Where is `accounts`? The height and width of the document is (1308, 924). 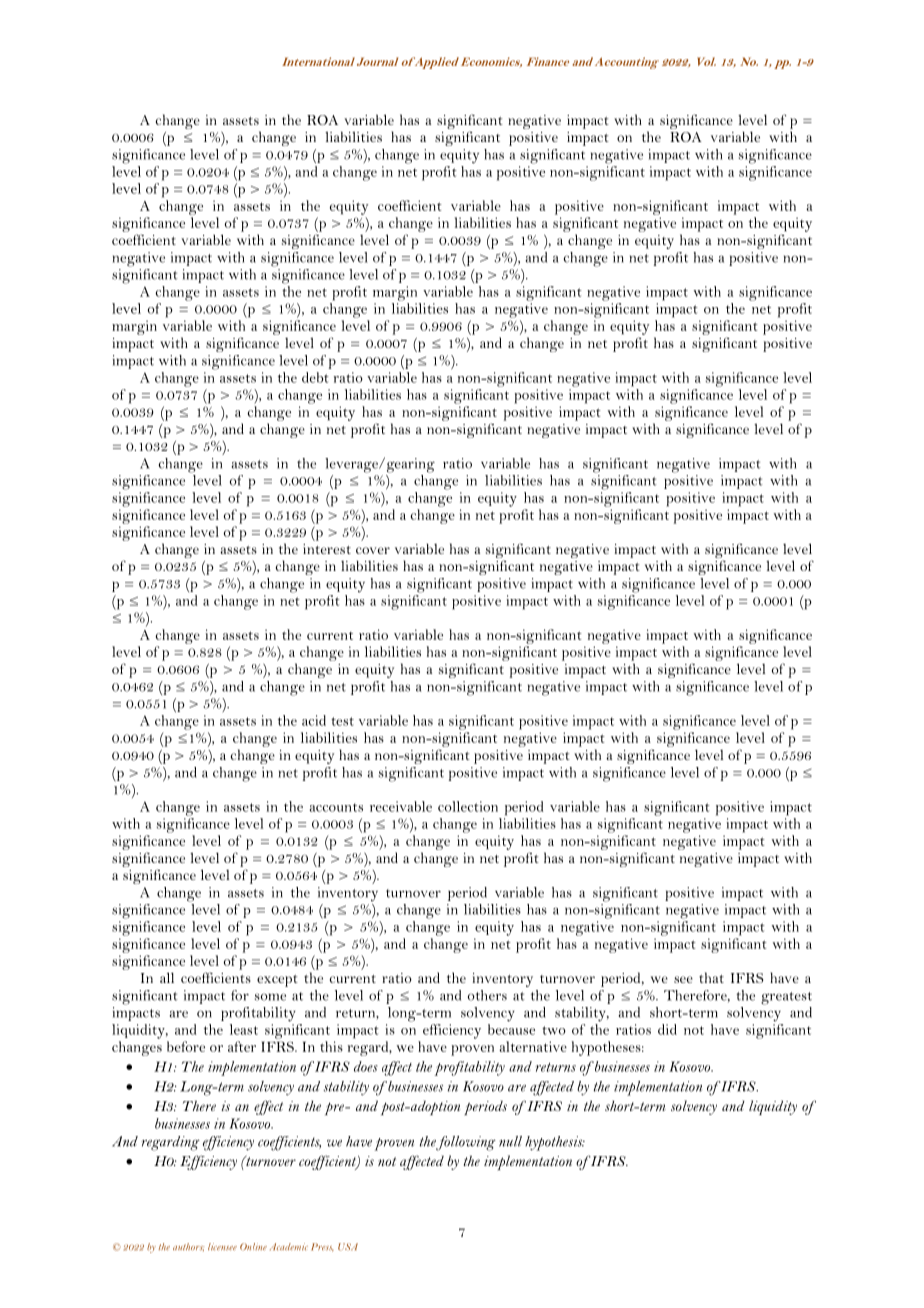
accounts is located at coordinates (336, 807).
